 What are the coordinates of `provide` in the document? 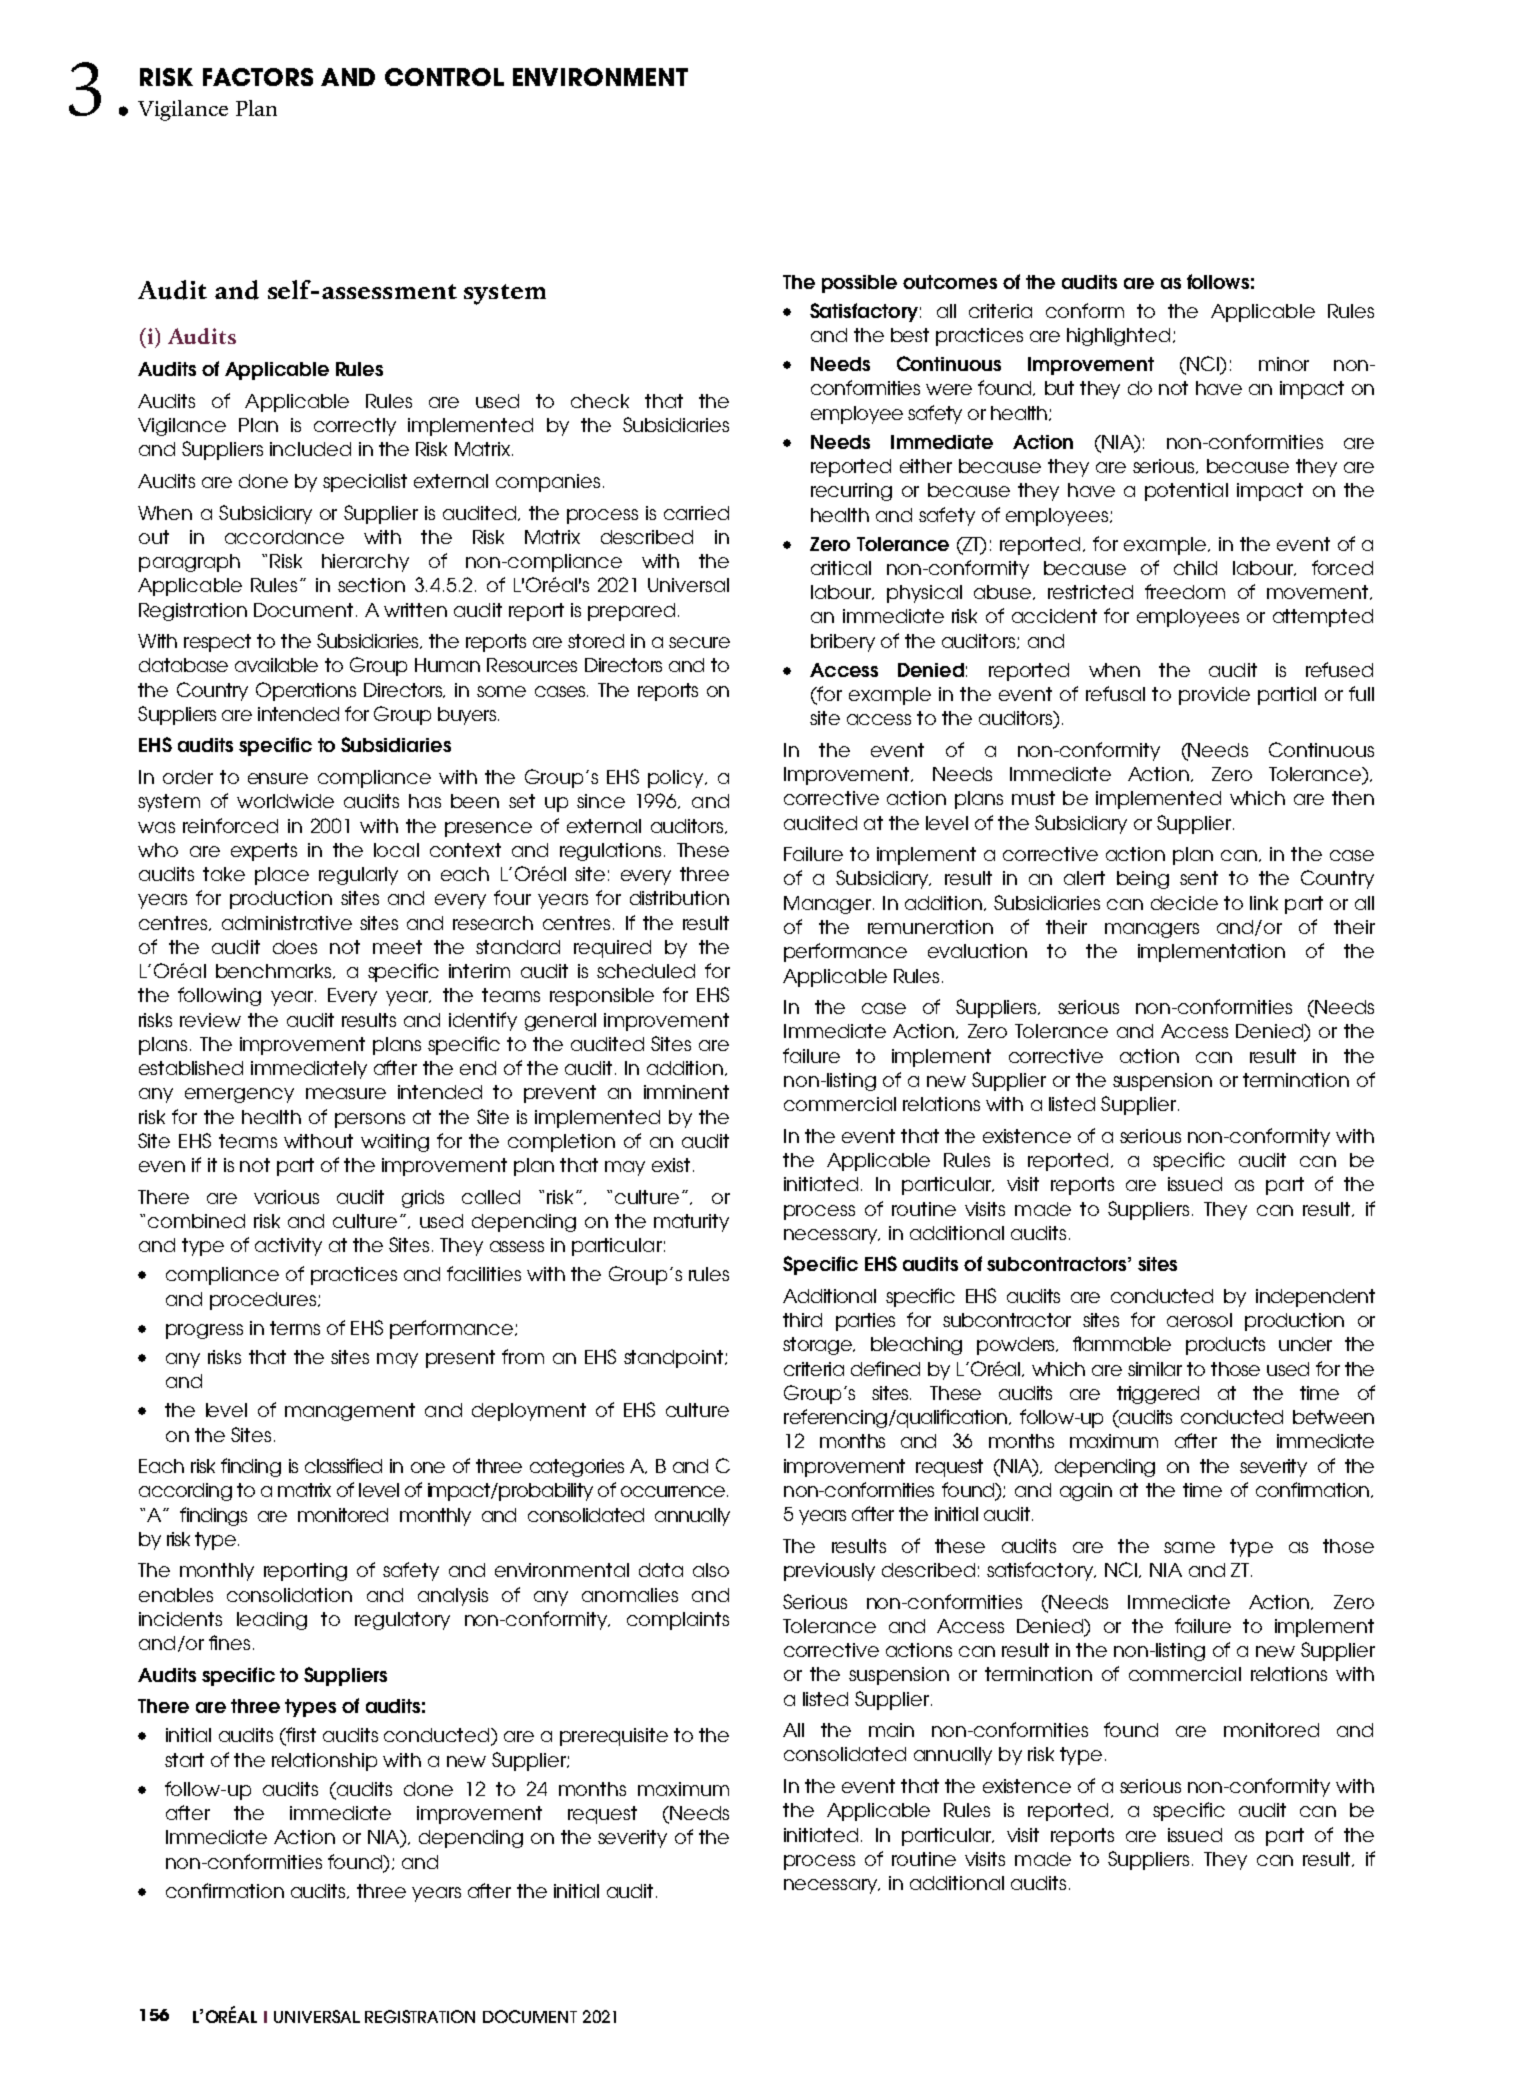 It's located at (1214, 696).
